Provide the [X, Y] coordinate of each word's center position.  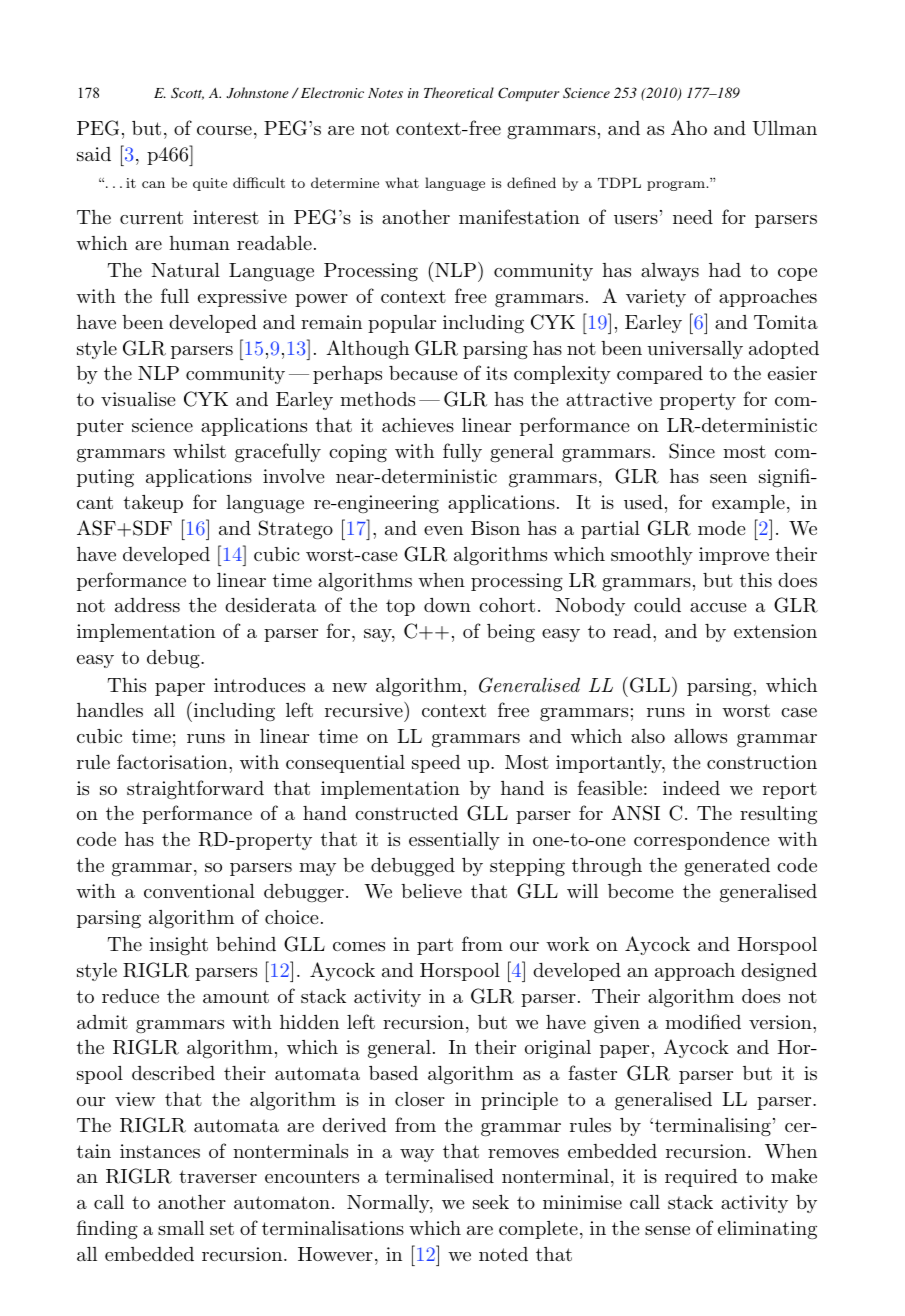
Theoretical [459, 92]
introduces [259, 685]
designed [779, 972]
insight [178, 946]
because [423, 373]
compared [660, 375]
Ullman [784, 128]
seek [491, 1202]
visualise [138, 399]
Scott [187, 93]
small [181, 1228]
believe [431, 891]
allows [700, 736]
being [511, 633]
